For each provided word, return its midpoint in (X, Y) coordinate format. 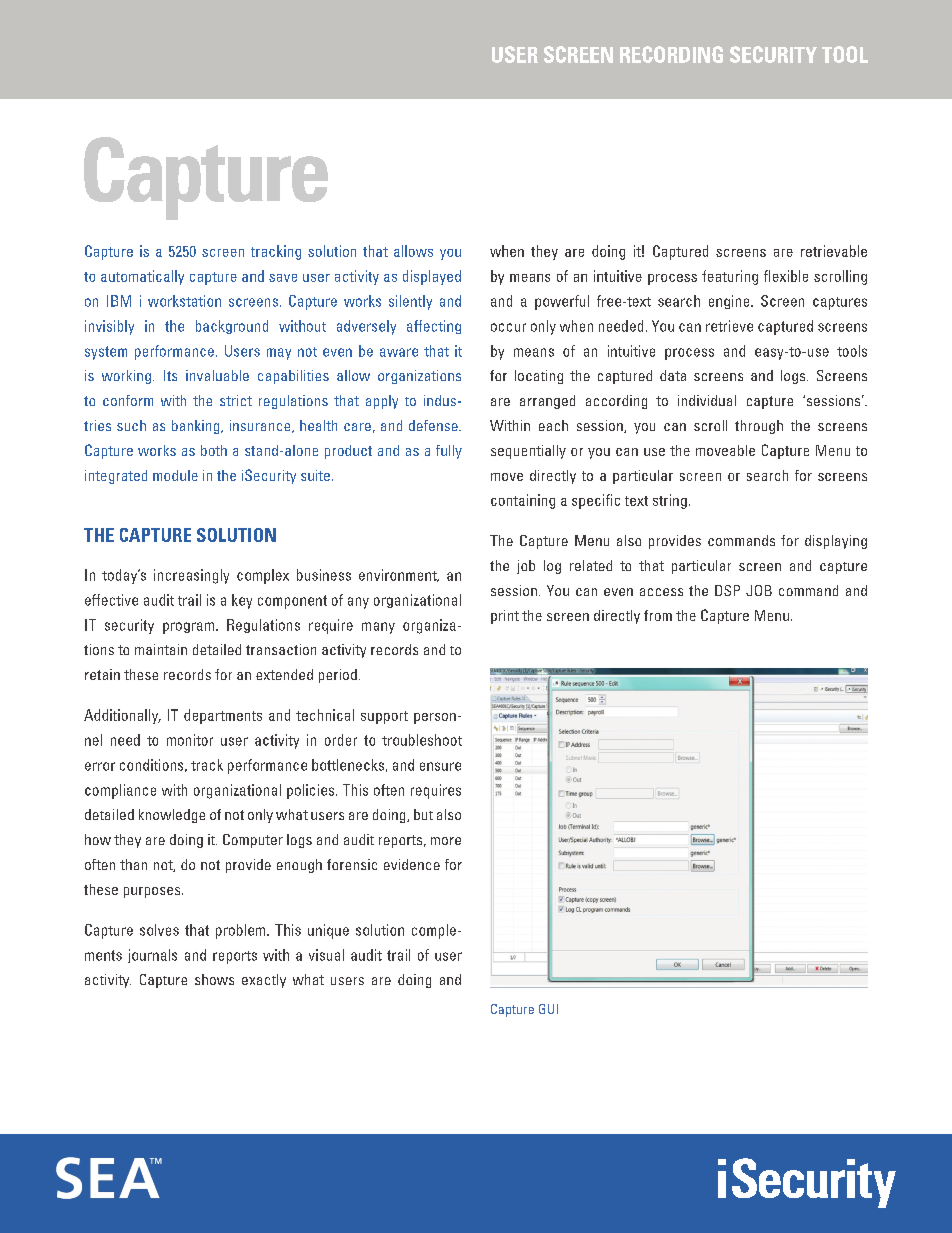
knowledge (172, 816)
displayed (432, 277)
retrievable (834, 251)
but (423, 814)
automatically (142, 277)
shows (214, 979)
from (658, 615)
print (505, 617)
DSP (727, 590)
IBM (119, 301)
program (190, 628)
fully (449, 452)
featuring (730, 277)
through (759, 427)
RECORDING (671, 54)
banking (197, 427)
